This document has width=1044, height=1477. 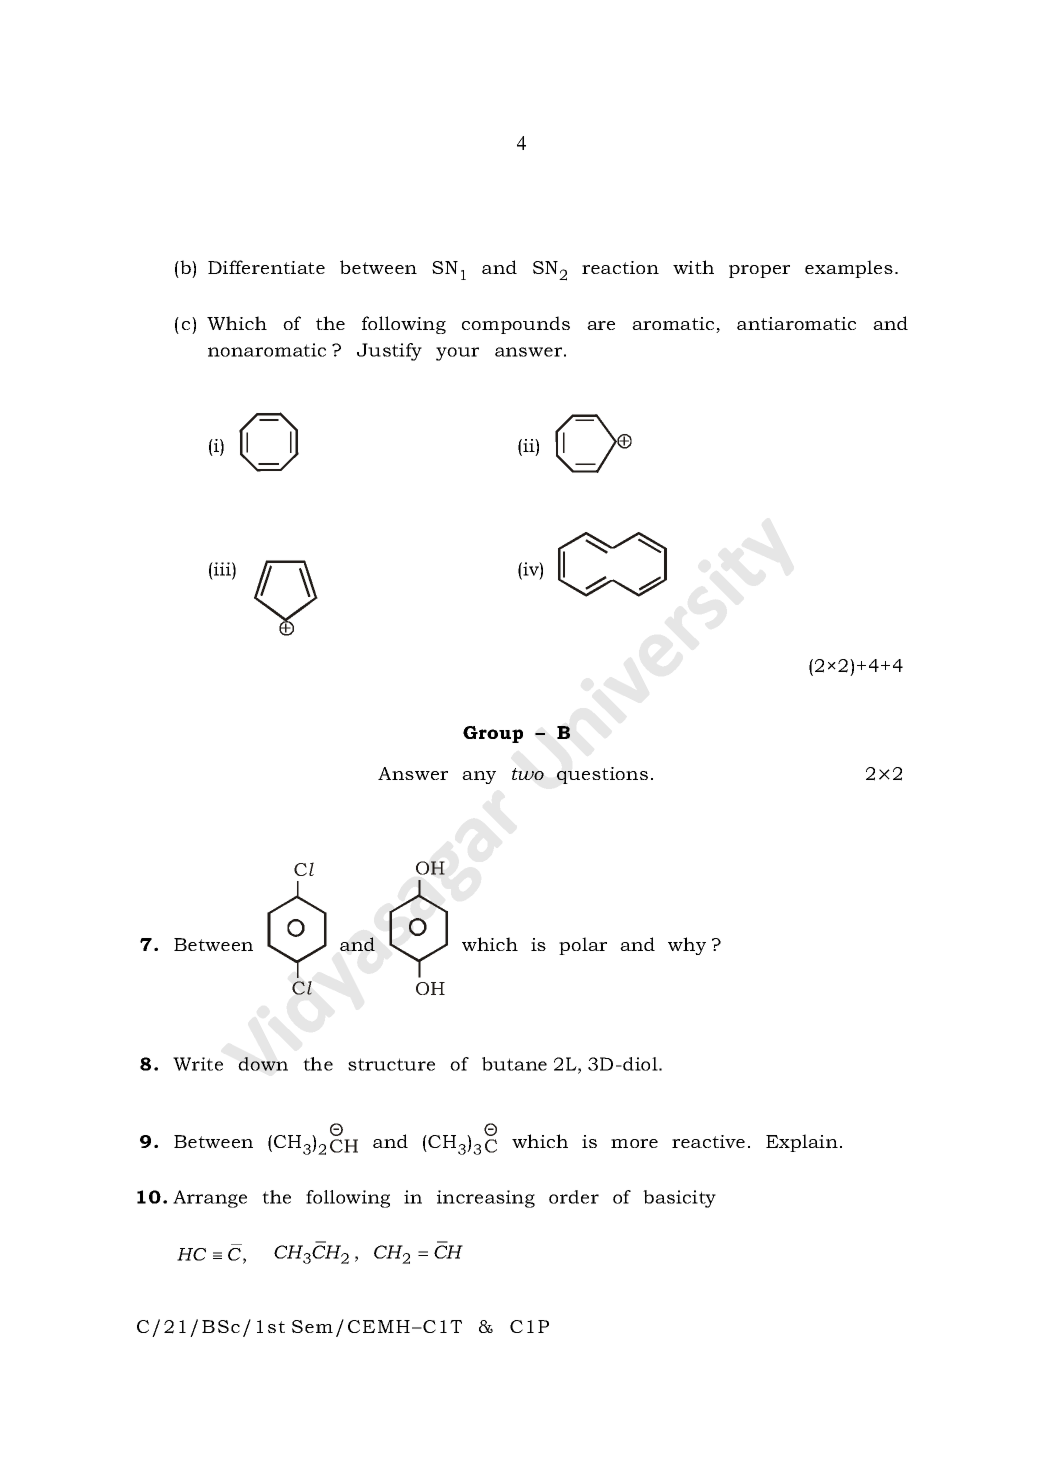 I want to click on Differentiate, so click(x=266, y=267).
